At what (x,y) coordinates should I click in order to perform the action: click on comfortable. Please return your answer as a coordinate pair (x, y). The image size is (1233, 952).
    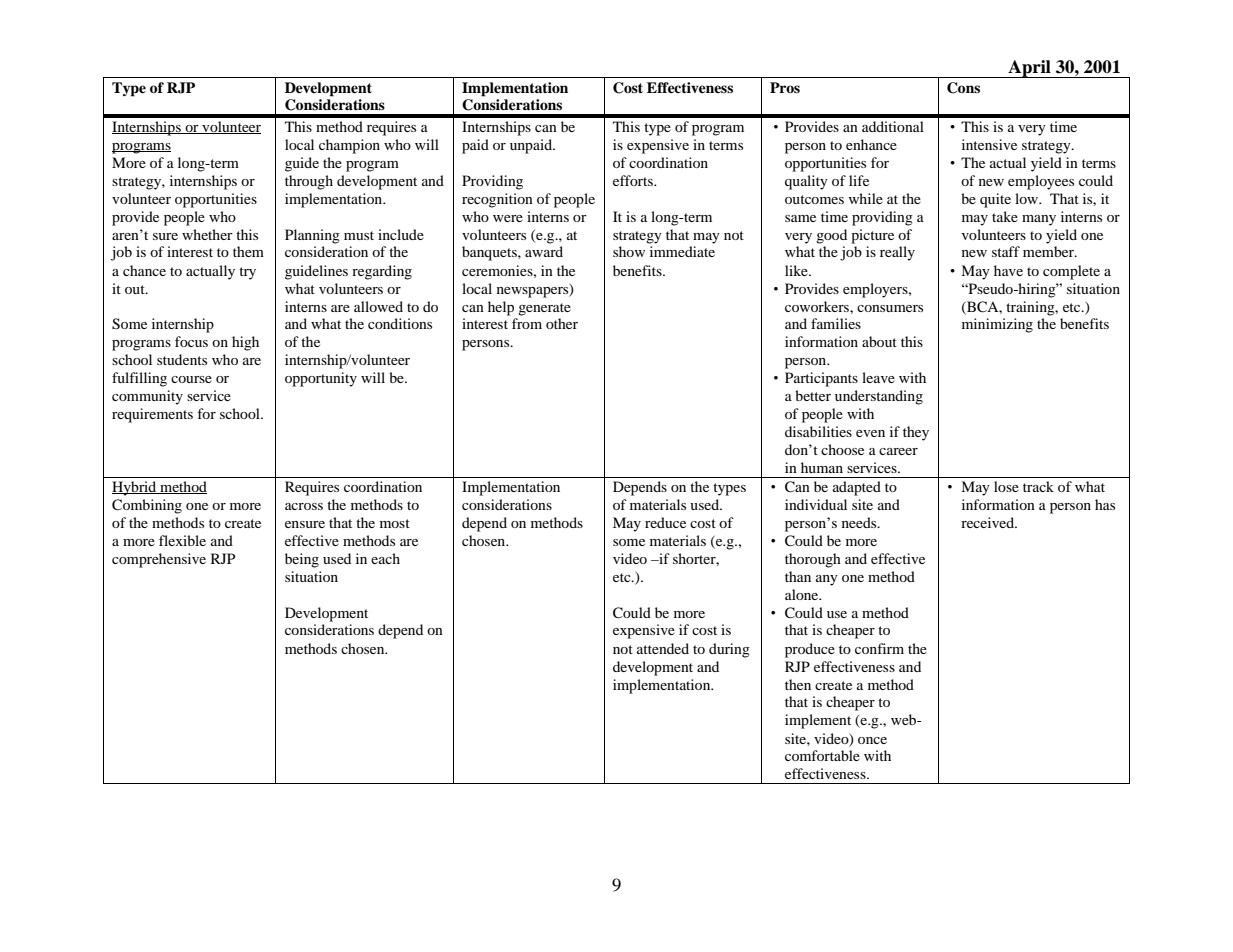
    Looking at the image, I should click on (822, 755).
